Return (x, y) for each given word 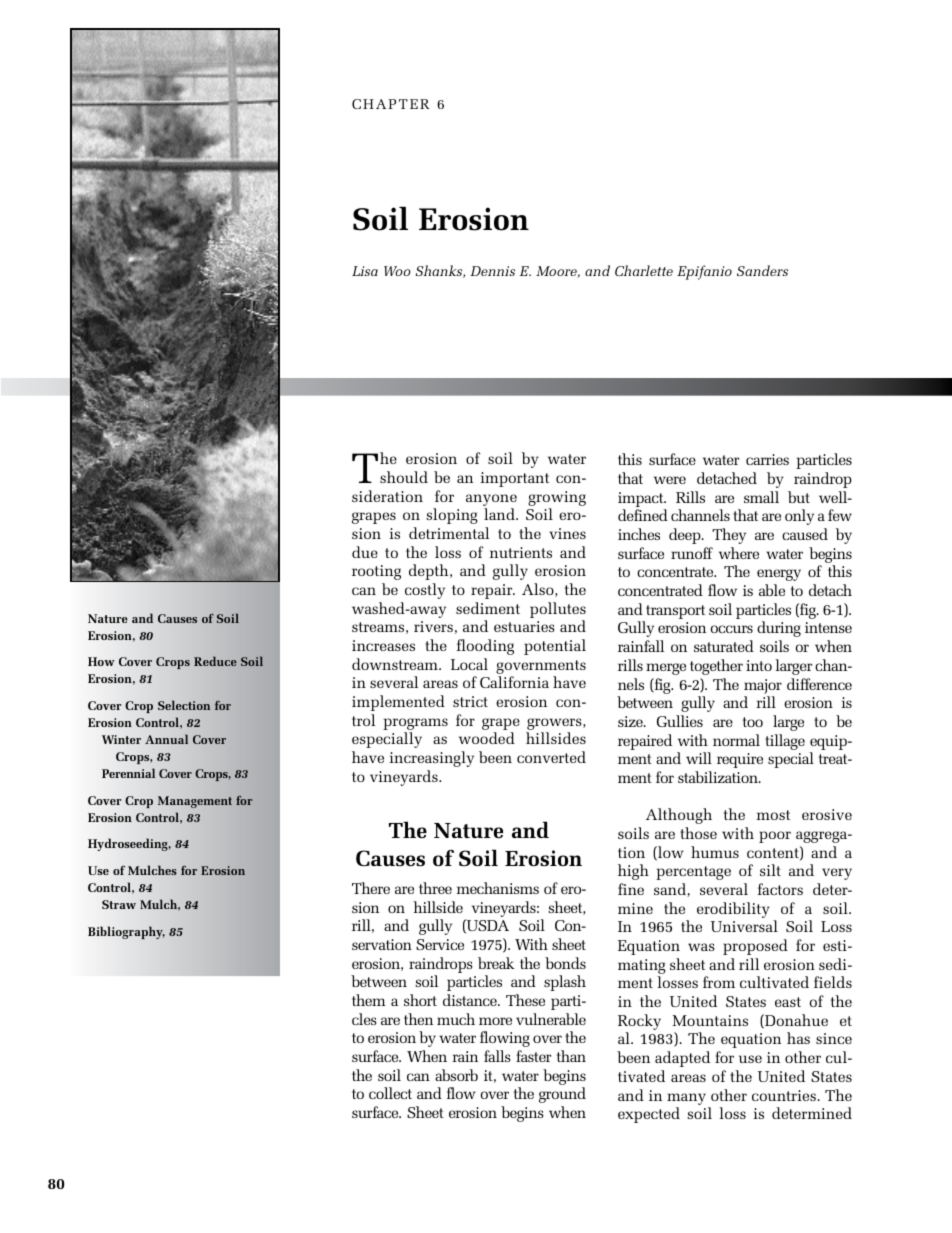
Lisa (365, 271)
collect (390, 1093)
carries (767, 459)
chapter (390, 104)
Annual (166, 739)
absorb (456, 1075)
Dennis (492, 271)
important (515, 479)
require (740, 760)
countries (784, 1095)
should (404, 477)
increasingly (431, 759)
